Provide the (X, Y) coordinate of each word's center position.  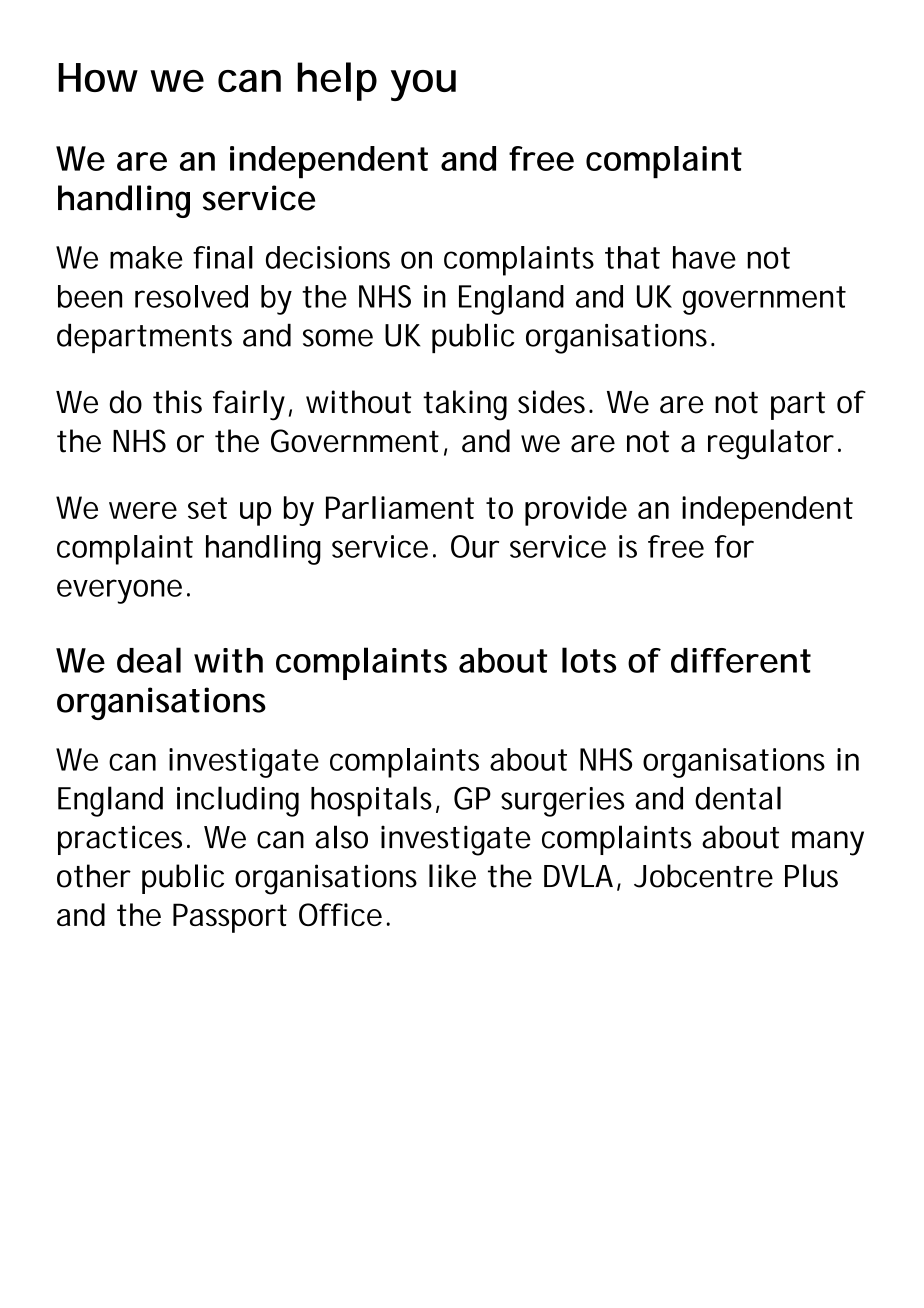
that (632, 257)
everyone (119, 591)
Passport (230, 918)
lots (589, 660)
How (98, 77)
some (338, 338)
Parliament (400, 507)
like (452, 876)
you (423, 85)
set (207, 508)
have (704, 257)
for (734, 546)
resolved (191, 296)
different (741, 660)
